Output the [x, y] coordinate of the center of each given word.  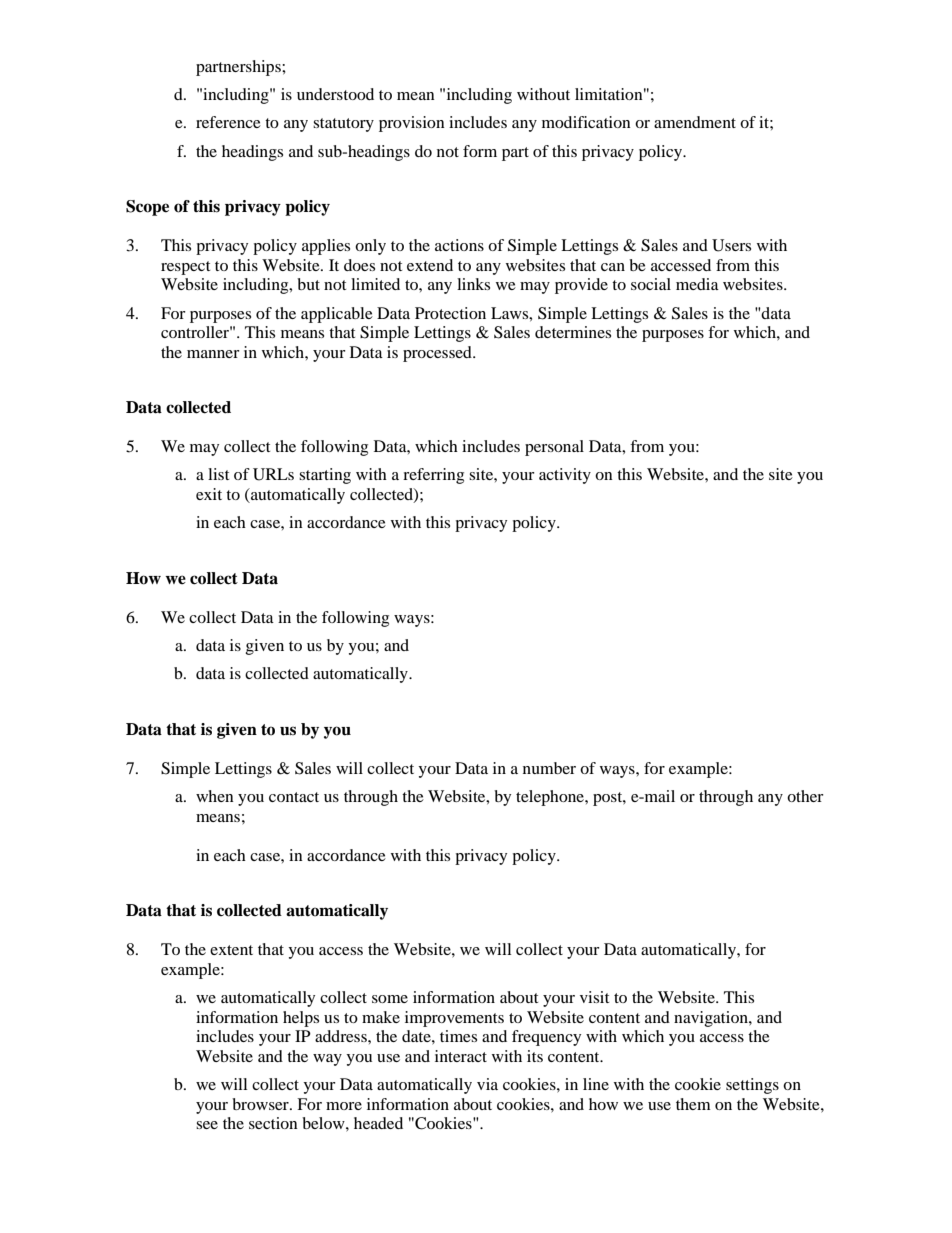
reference [228, 122]
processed [438, 354]
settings [752, 1086]
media [697, 284]
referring [433, 476]
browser [261, 1104]
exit [209, 494]
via [487, 1084]
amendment [695, 122]
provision [412, 124]
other [805, 796]
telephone [551, 798]
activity [565, 476]
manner [213, 354]
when [215, 796]
